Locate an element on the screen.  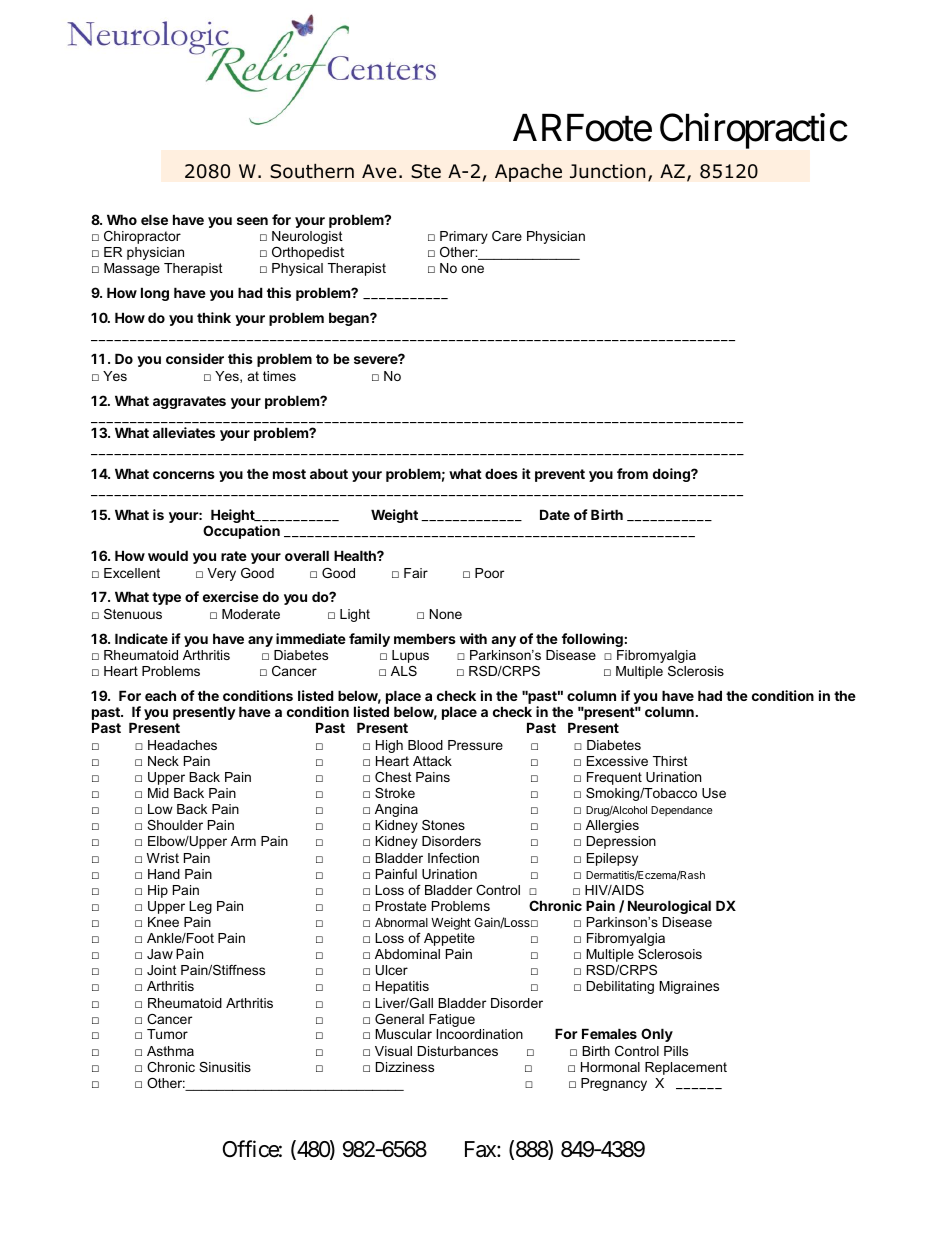
Dizziness is located at coordinates (405, 1067).
